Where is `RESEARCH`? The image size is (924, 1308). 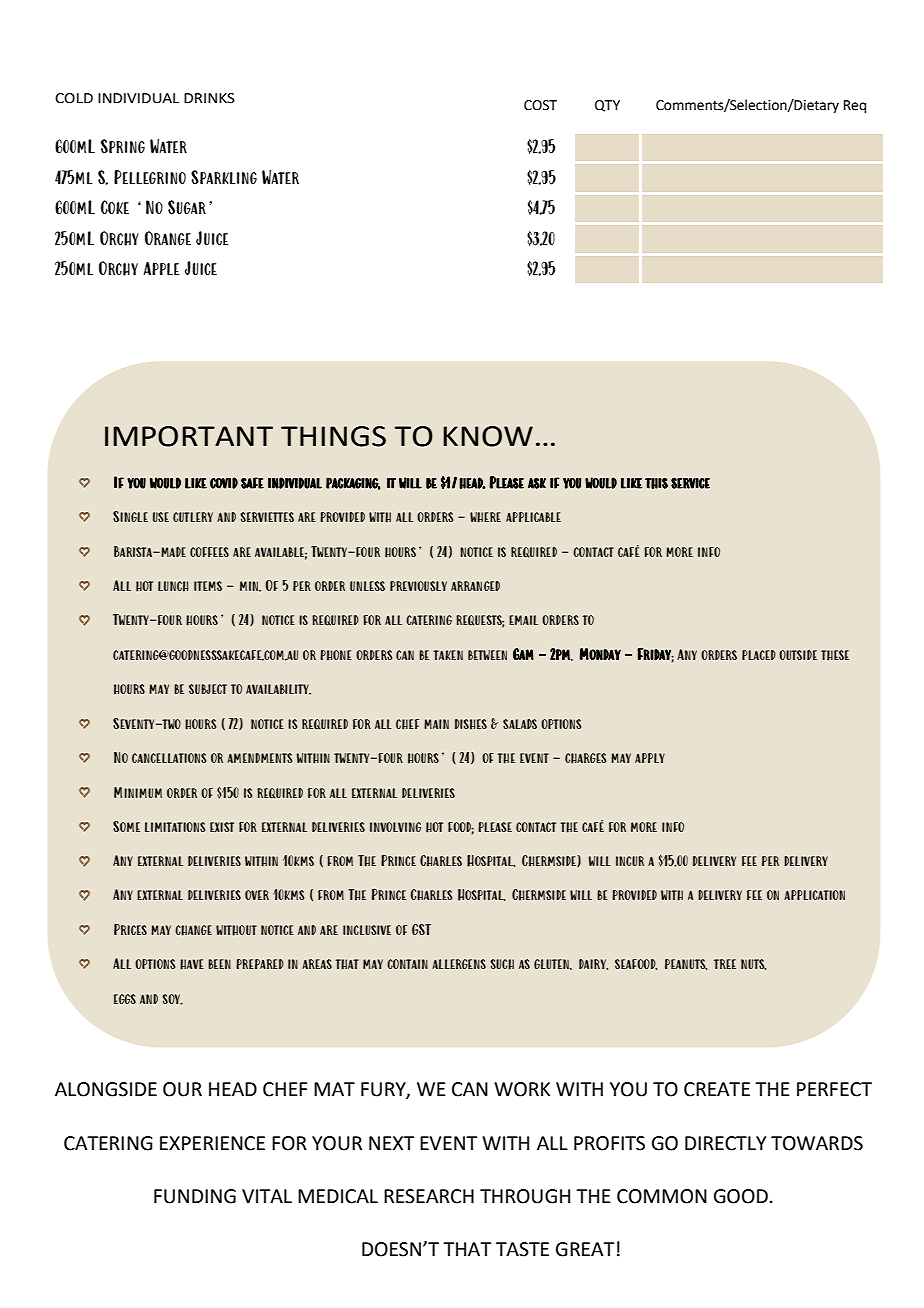 RESEARCH is located at coordinates (429, 1196).
